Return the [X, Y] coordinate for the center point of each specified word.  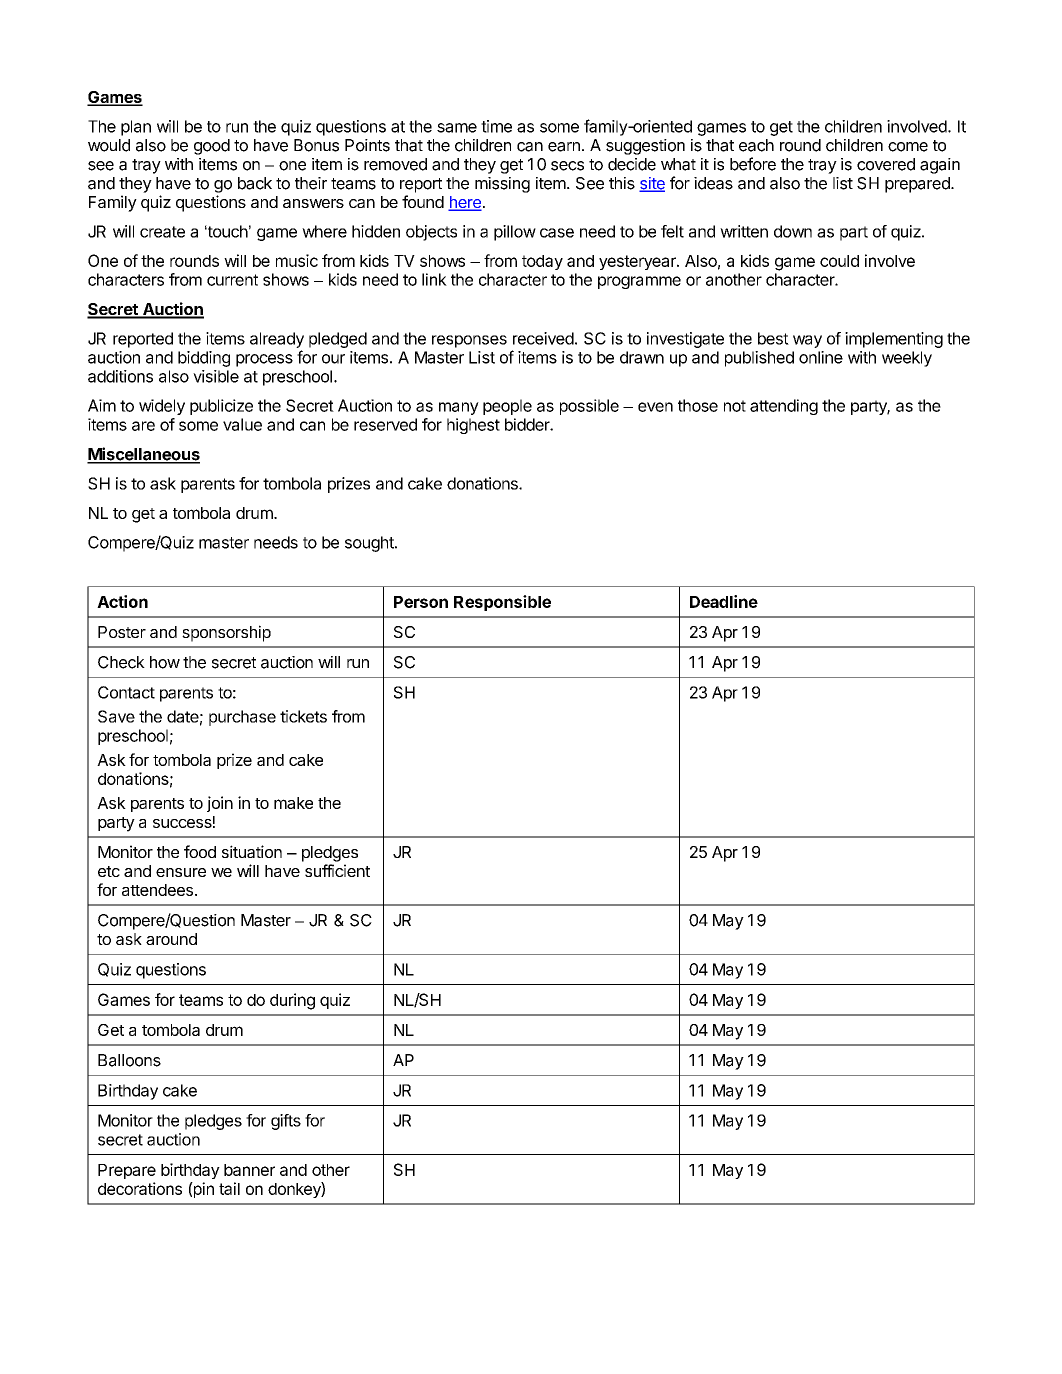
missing [502, 185]
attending [784, 407]
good [212, 147]
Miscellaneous [143, 455]
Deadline [724, 601]
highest [473, 426]
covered [886, 164]
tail [229, 1188]
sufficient [337, 870]
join [220, 804]
